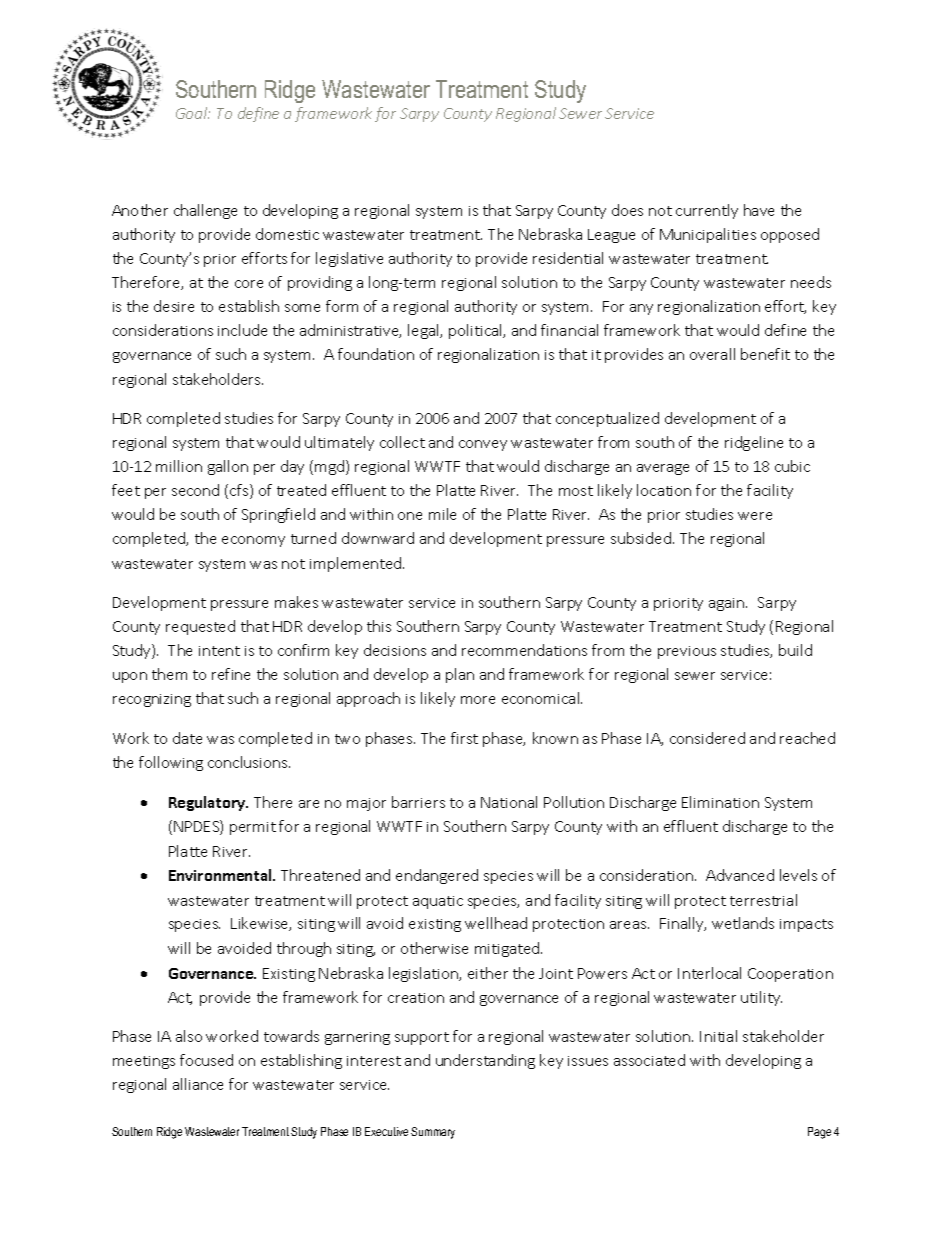 This screenshot has width=952, height=1233. I want to click on requested, so click(200, 627).
